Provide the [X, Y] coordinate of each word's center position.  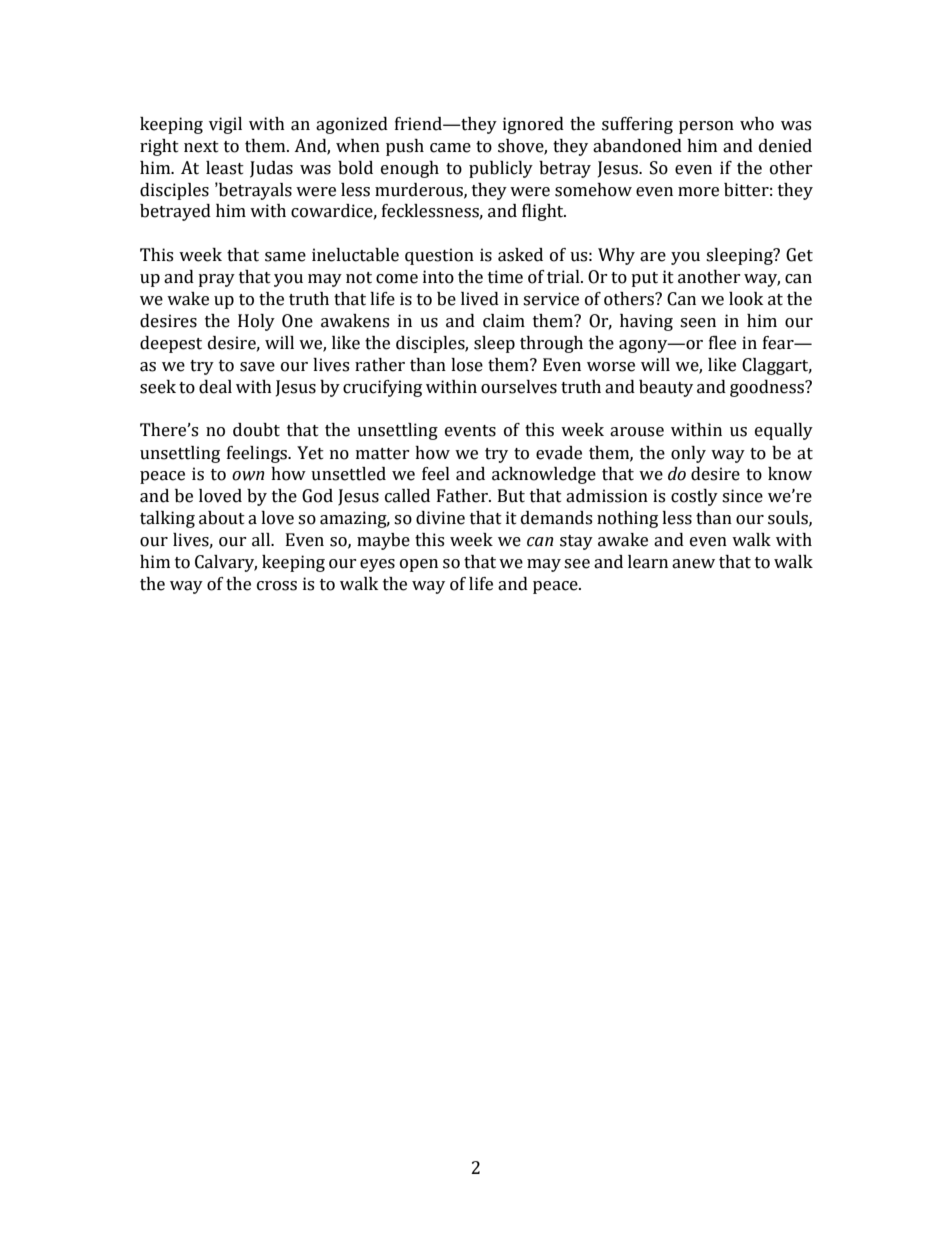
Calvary [226, 563]
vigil [225, 125]
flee [722, 343]
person [706, 127]
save [257, 367]
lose [467, 365]
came [450, 148]
